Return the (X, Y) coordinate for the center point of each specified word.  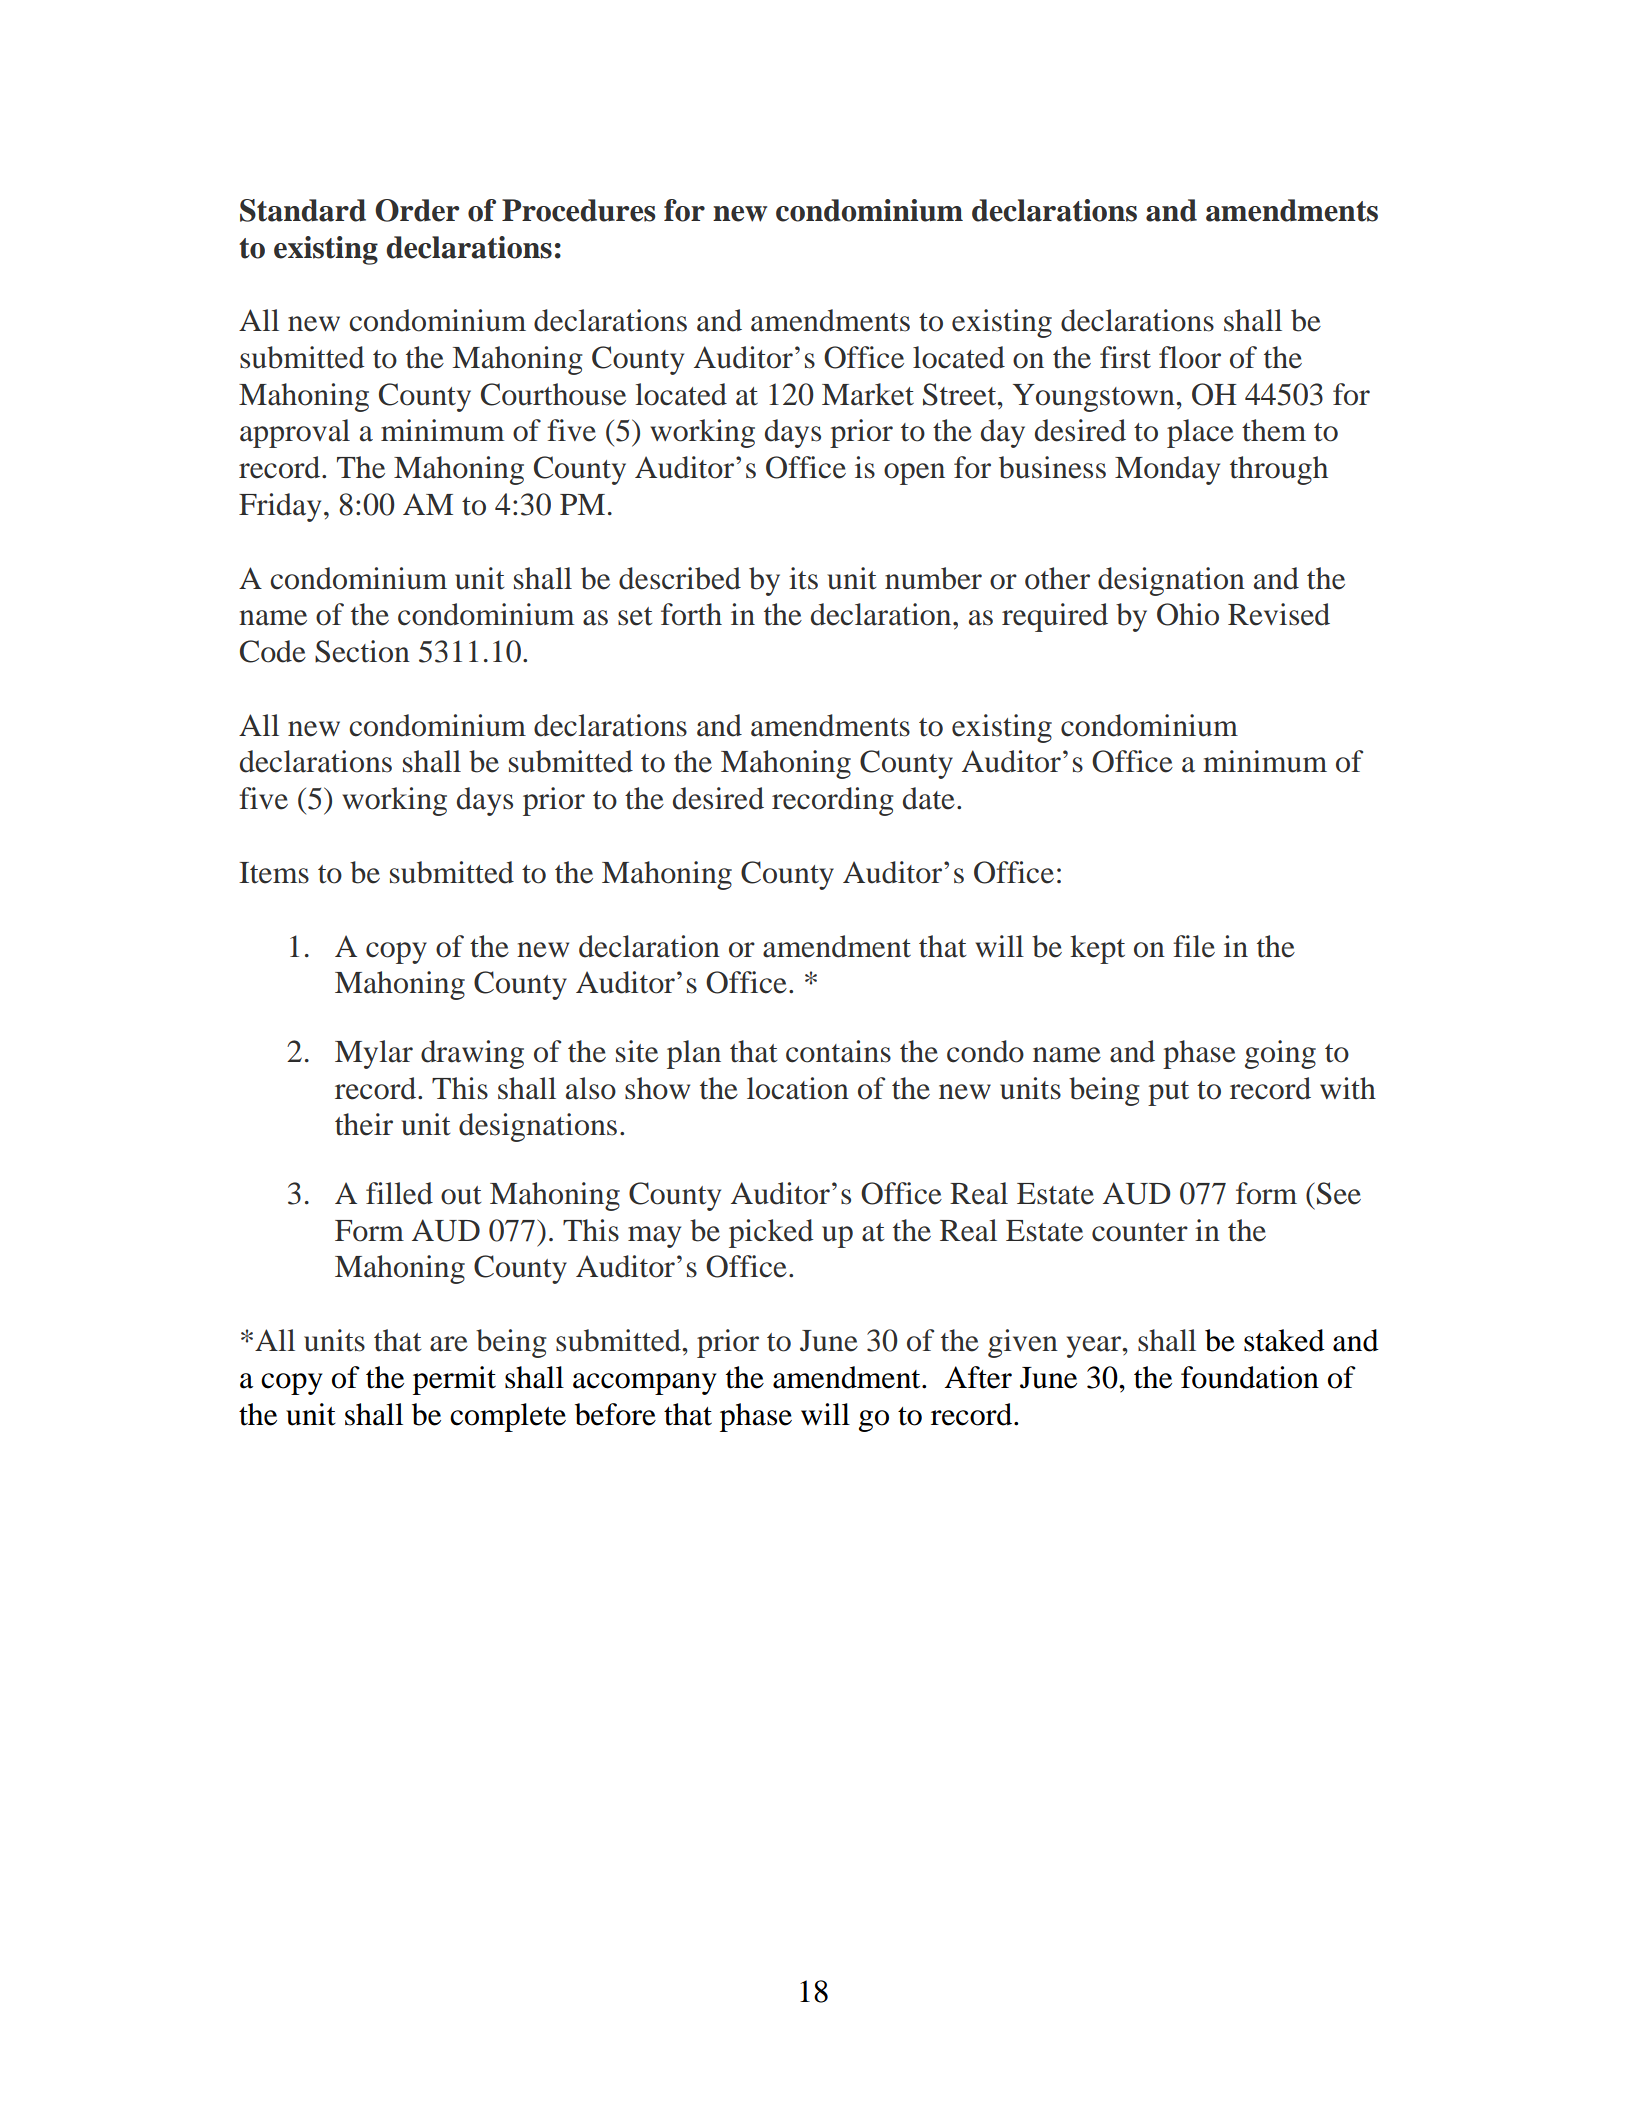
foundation (1250, 1377)
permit (454, 1380)
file (1194, 946)
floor (1190, 357)
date (929, 798)
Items (274, 873)
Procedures (579, 210)
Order (417, 210)
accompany (644, 1384)
